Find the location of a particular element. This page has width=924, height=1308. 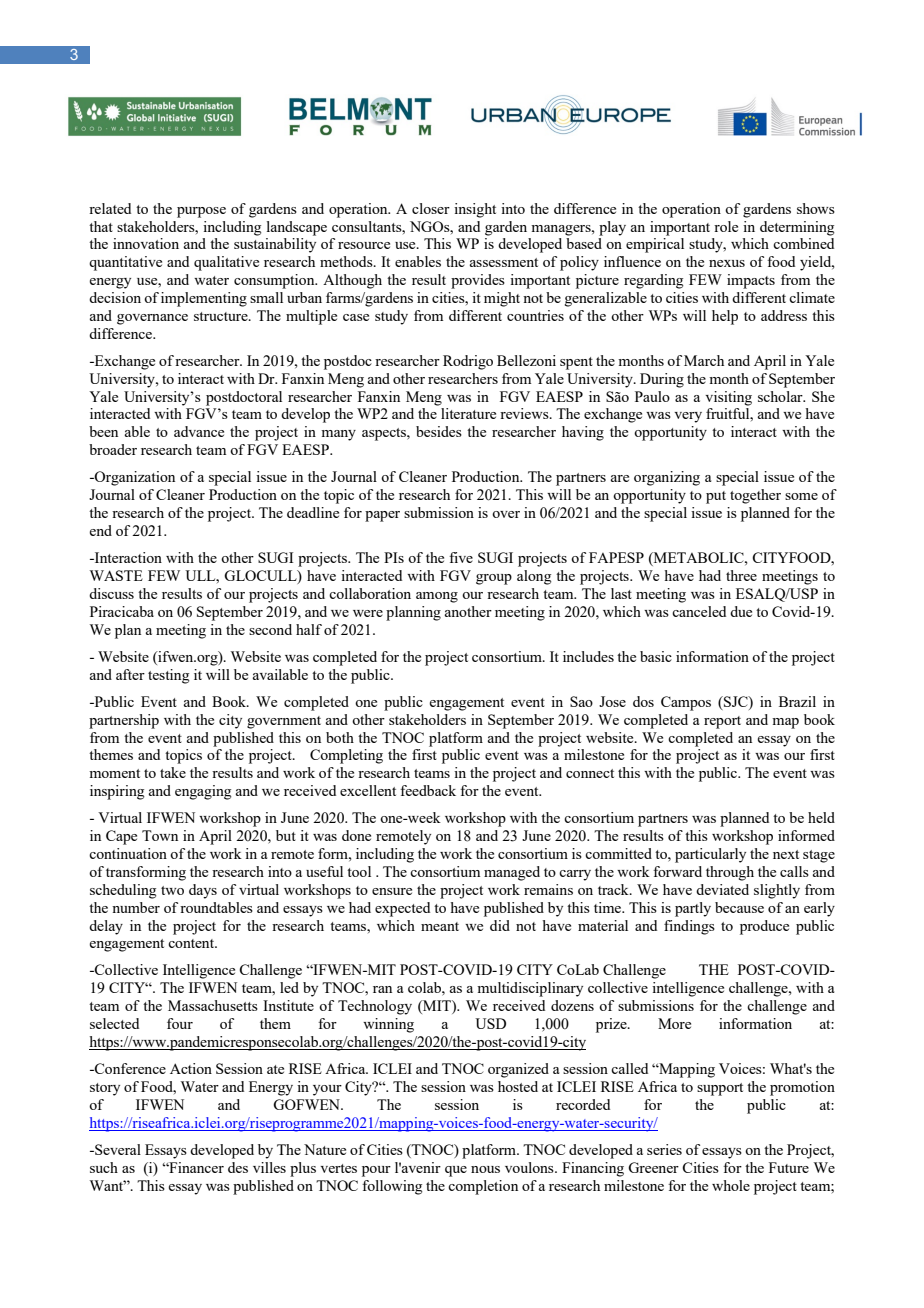

Several is located at coordinates (117, 1149).
